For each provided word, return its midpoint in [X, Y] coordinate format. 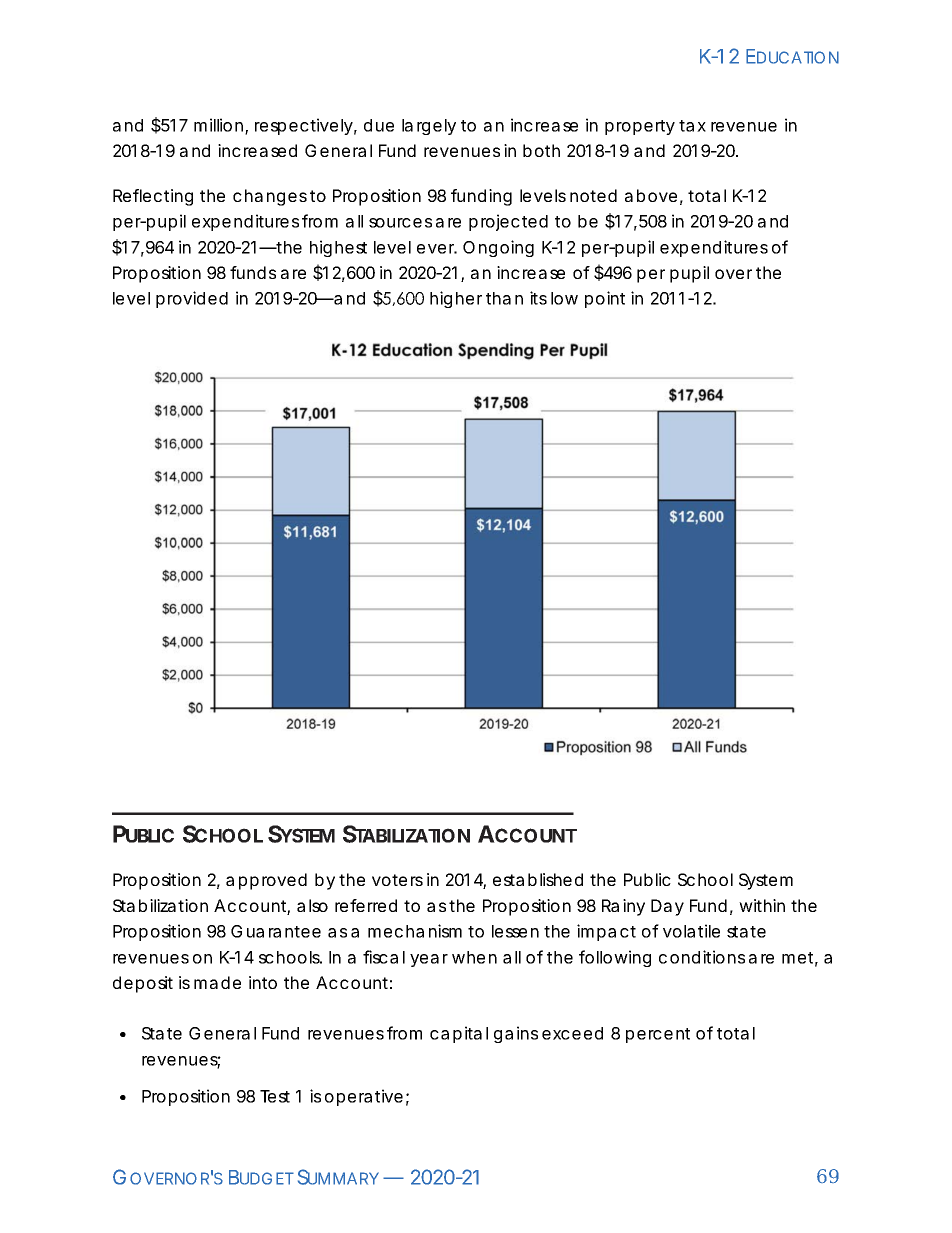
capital [459, 1034]
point [605, 299]
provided [192, 299]
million [218, 125]
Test [275, 1096]
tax [692, 126]
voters [397, 880]
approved [266, 881]
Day [667, 907]
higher [456, 299]
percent [658, 1035]
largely [429, 127]
